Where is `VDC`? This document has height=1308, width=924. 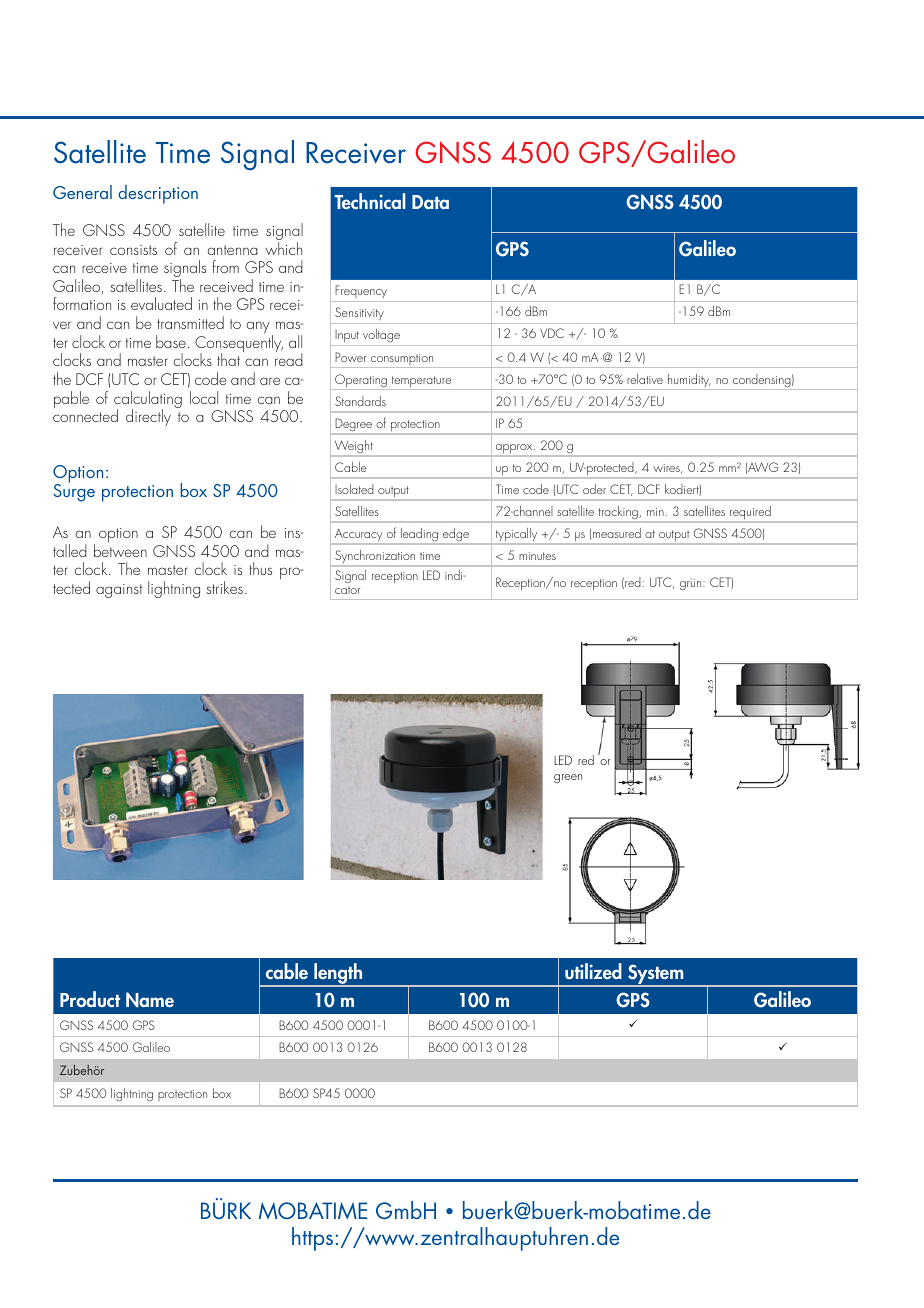
VDC is located at coordinates (552, 333).
